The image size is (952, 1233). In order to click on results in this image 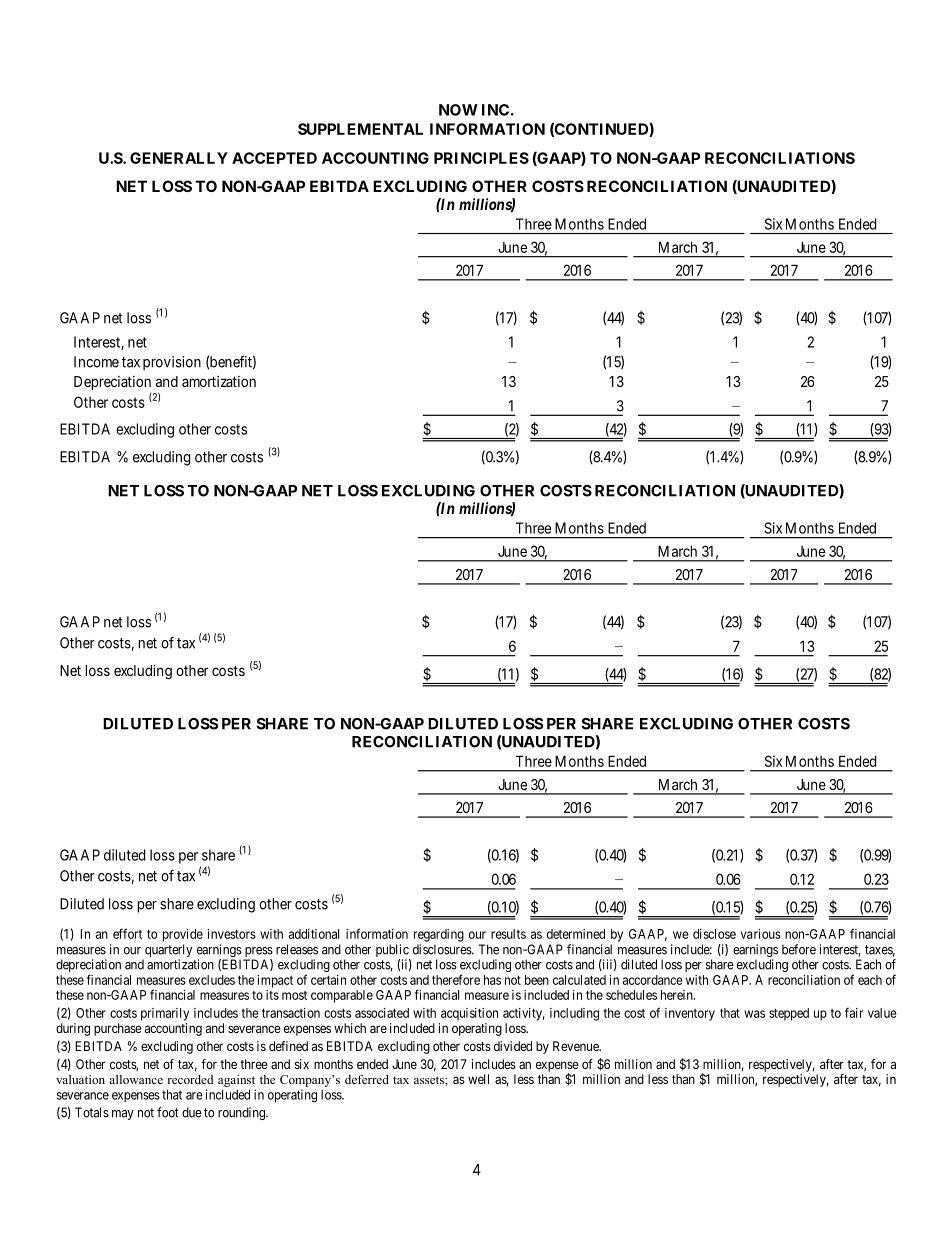, I will do `click(508, 934)`.
